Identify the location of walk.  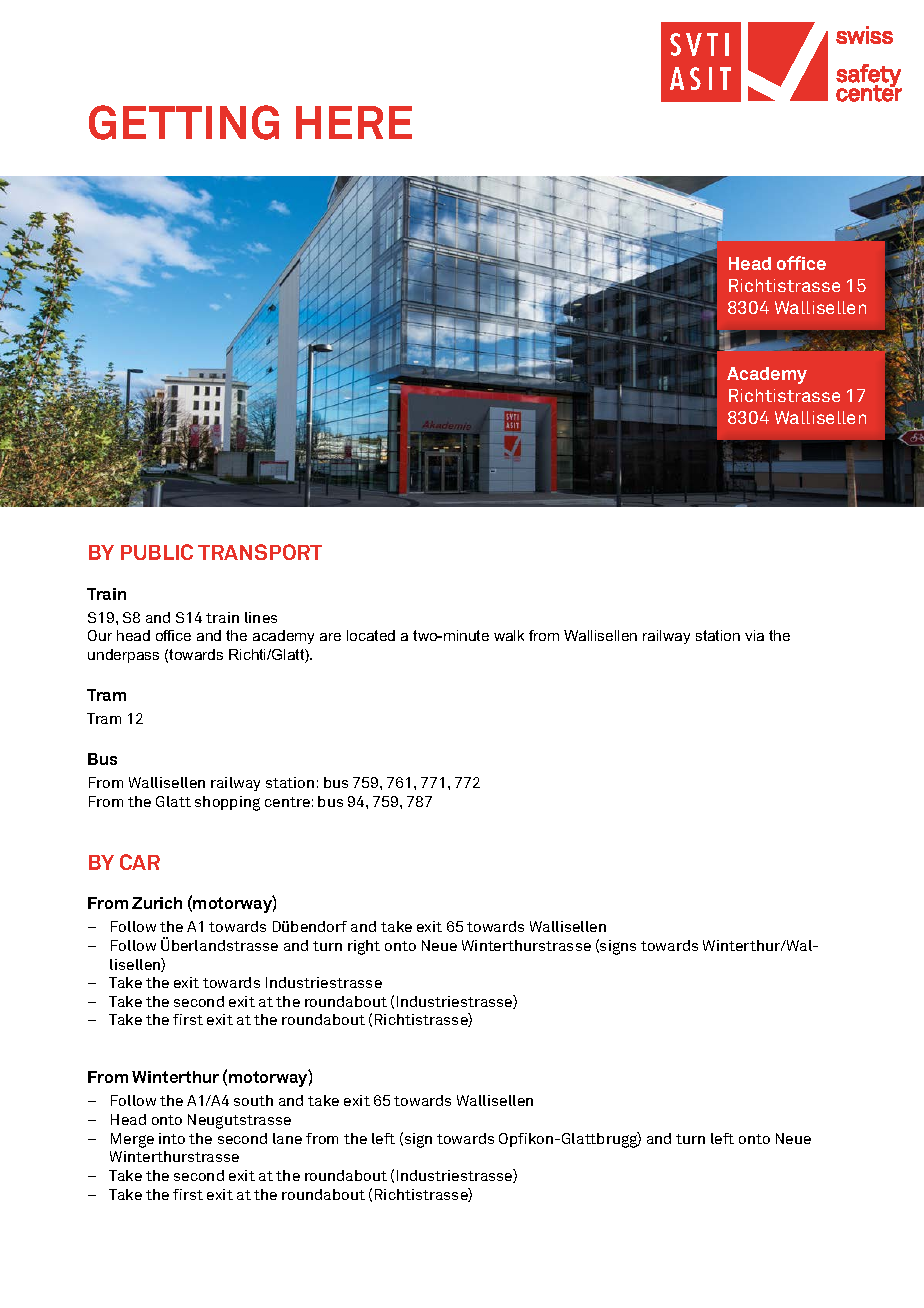
(509, 635).
